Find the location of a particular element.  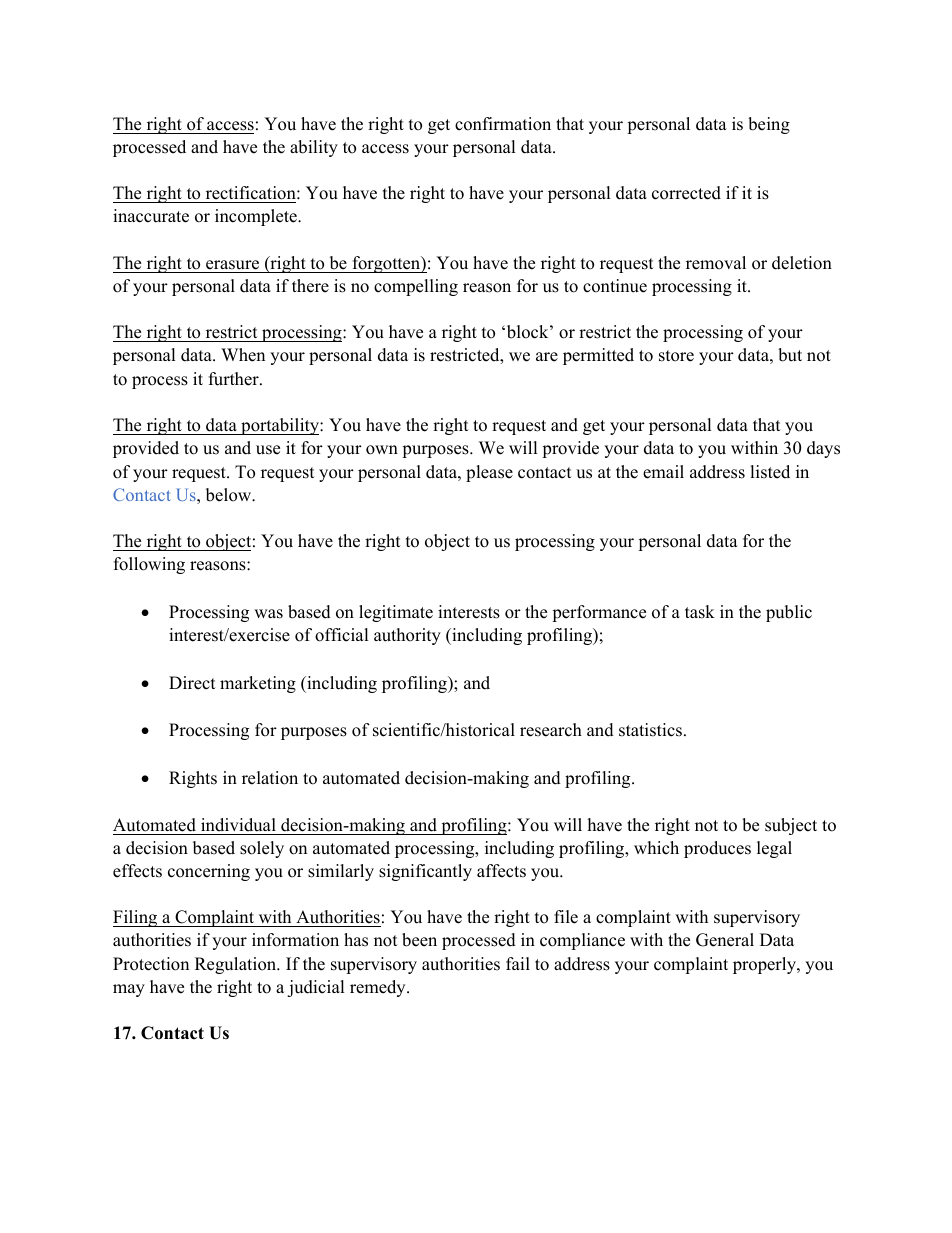

incomplete is located at coordinates (257, 217).
